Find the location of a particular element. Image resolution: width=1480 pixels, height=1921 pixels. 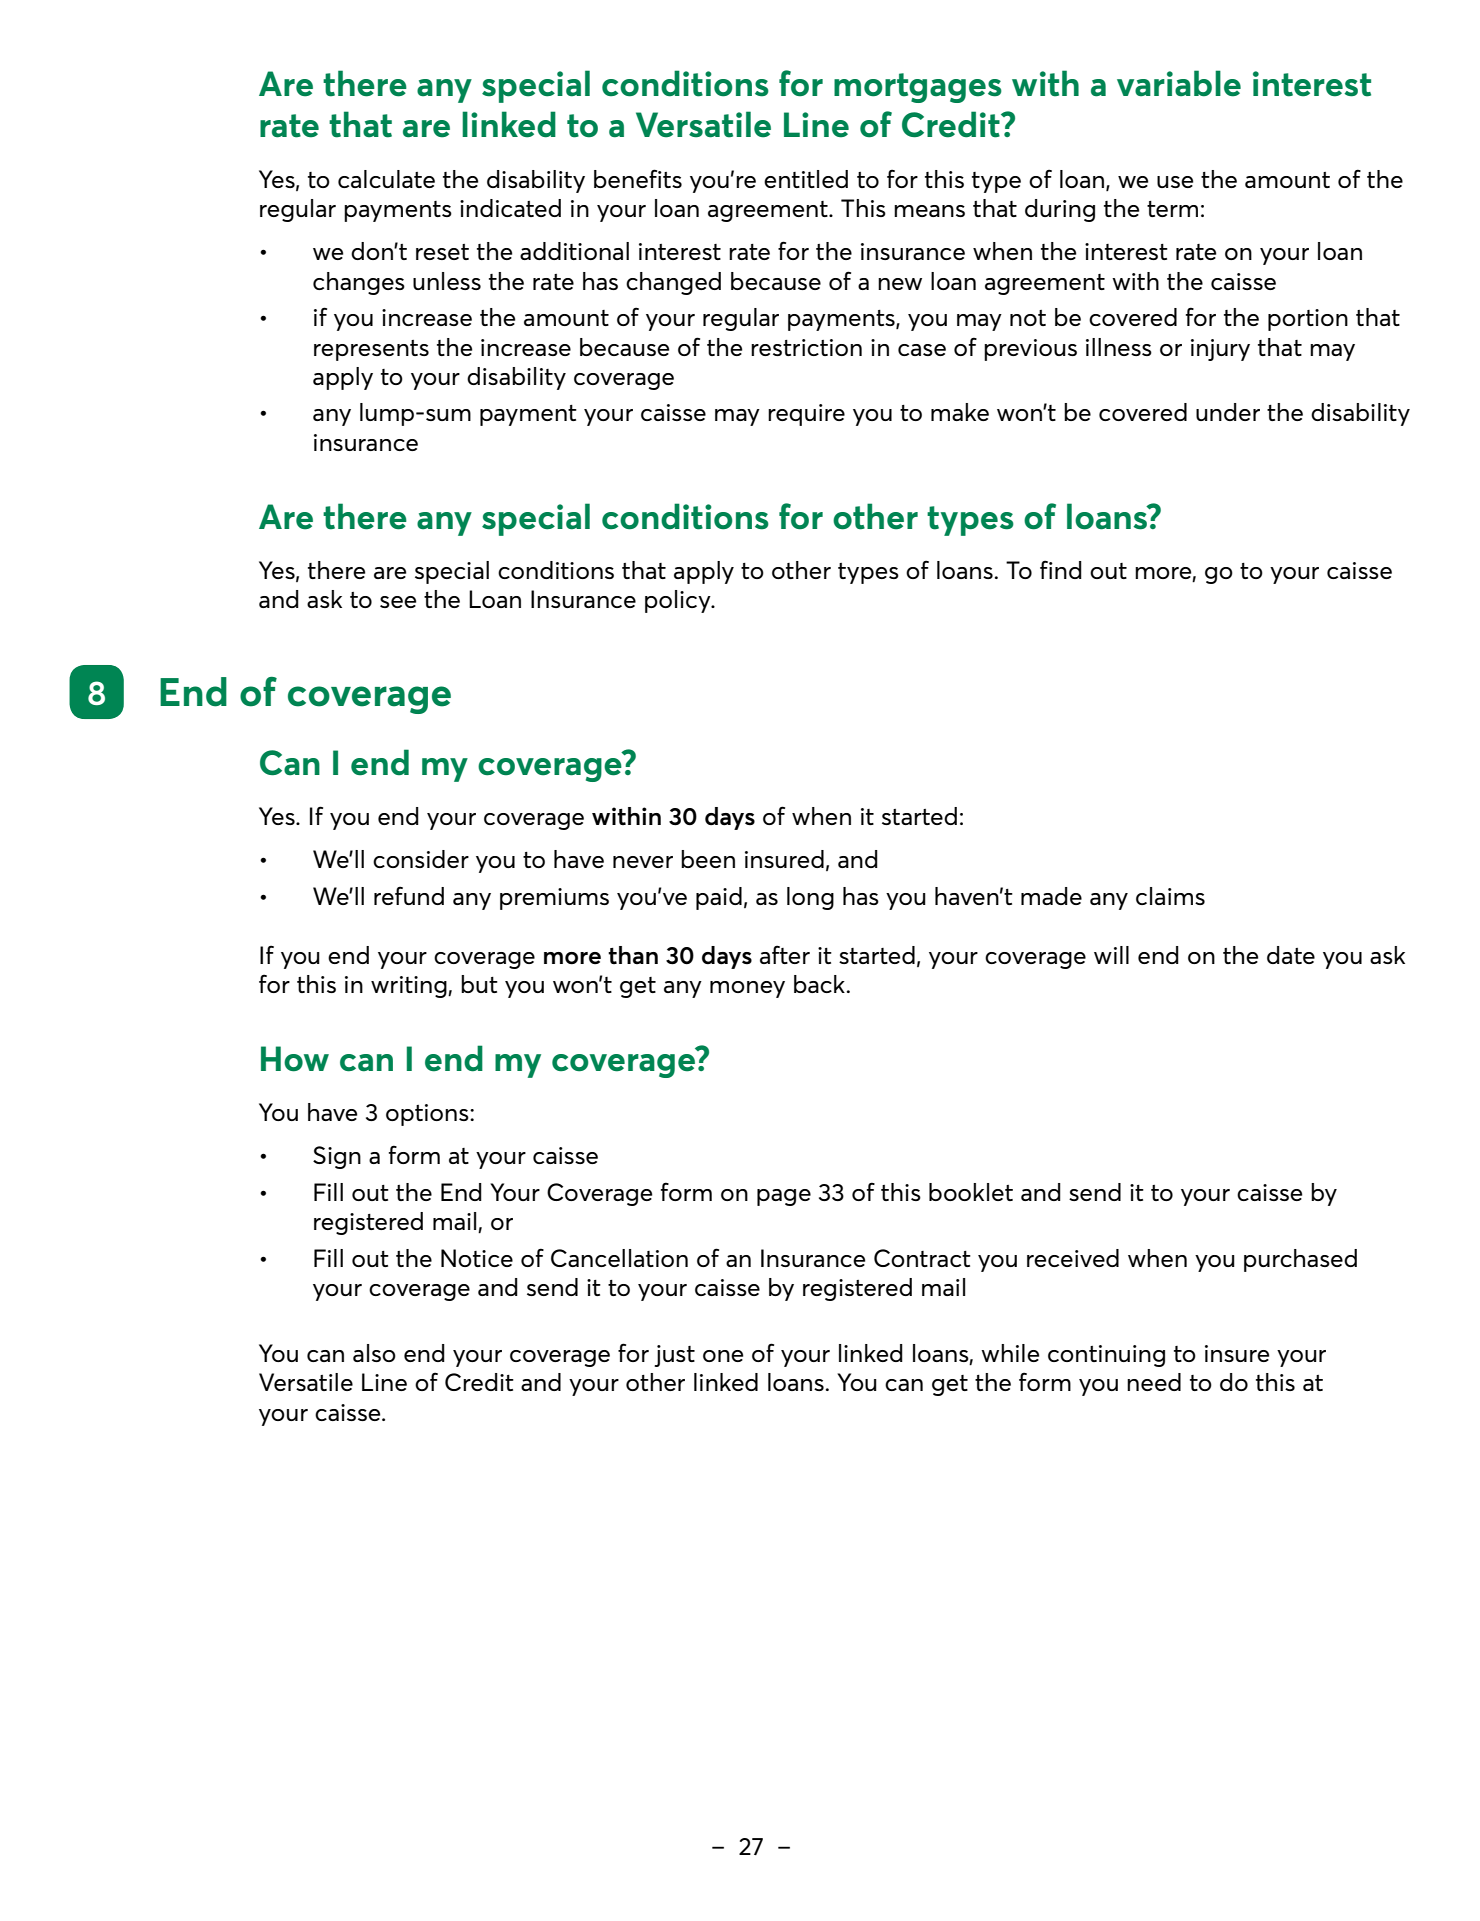

also is located at coordinates (374, 1353).
